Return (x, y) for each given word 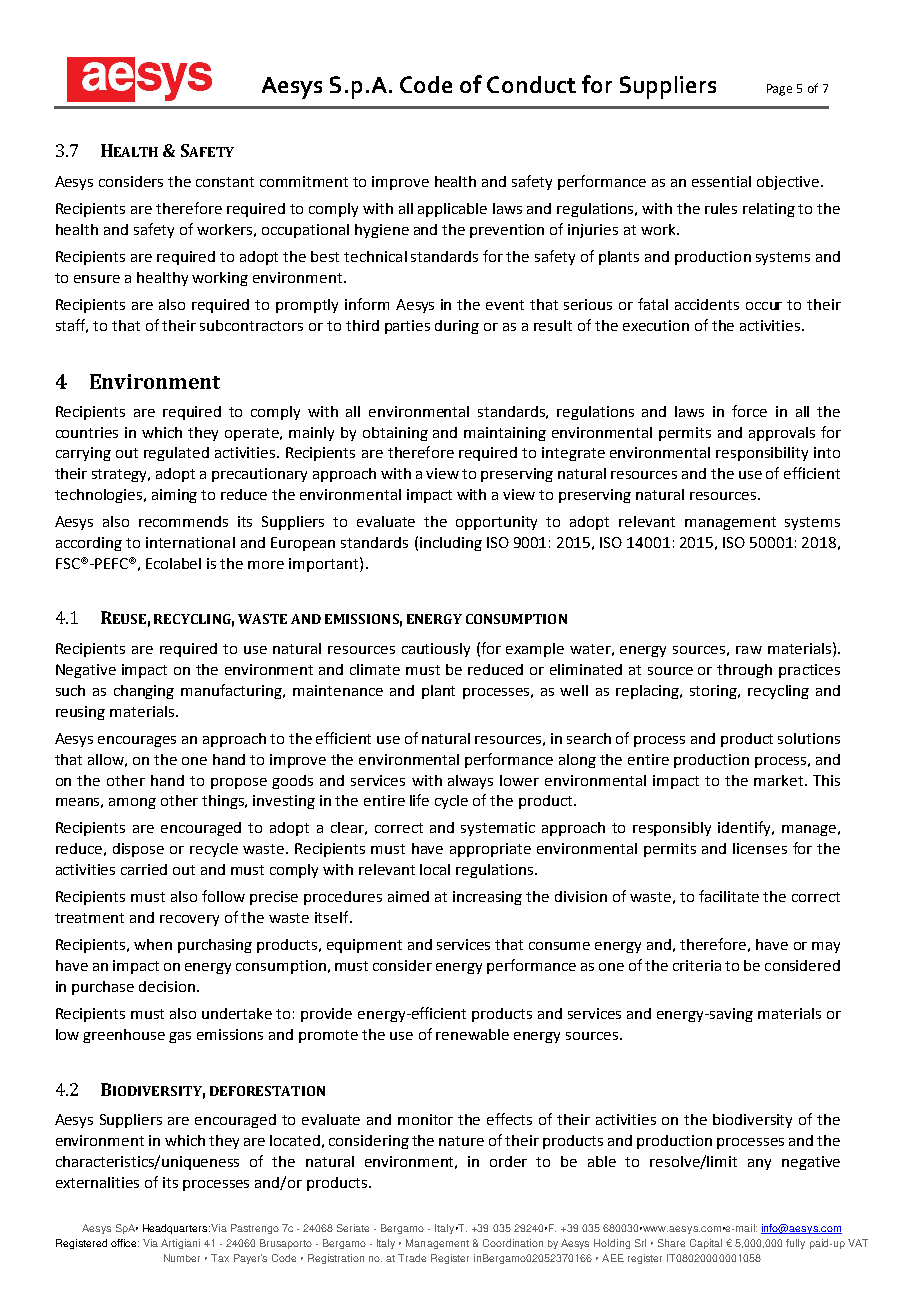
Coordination (513, 1243)
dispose (138, 850)
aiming (174, 496)
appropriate (490, 850)
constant (225, 182)
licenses (760, 848)
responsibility (762, 454)
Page (779, 90)
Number (182, 1258)
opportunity (496, 523)
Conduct (531, 84)
